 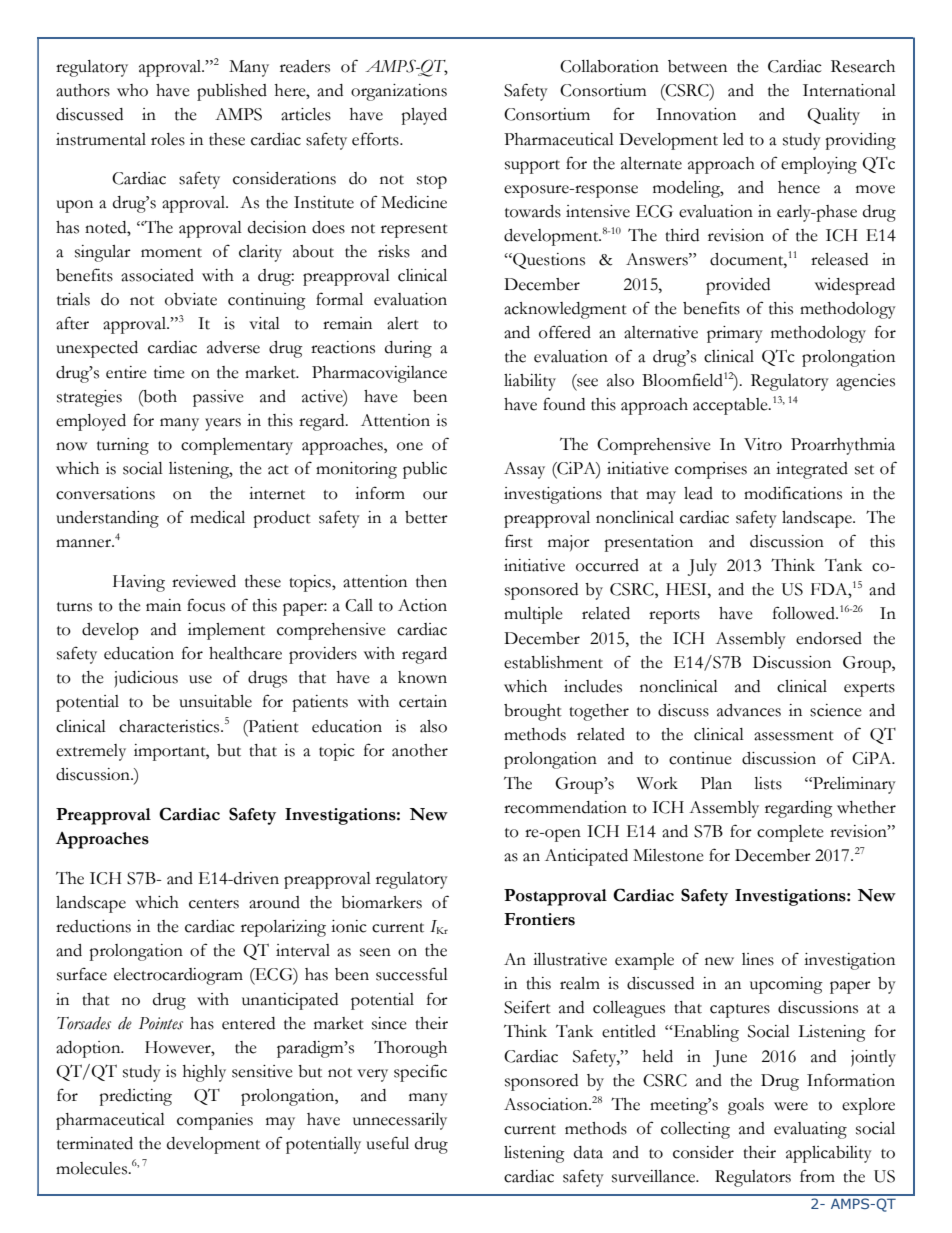 I want to click on unnecessarily, so click(x=400, y=1121).
